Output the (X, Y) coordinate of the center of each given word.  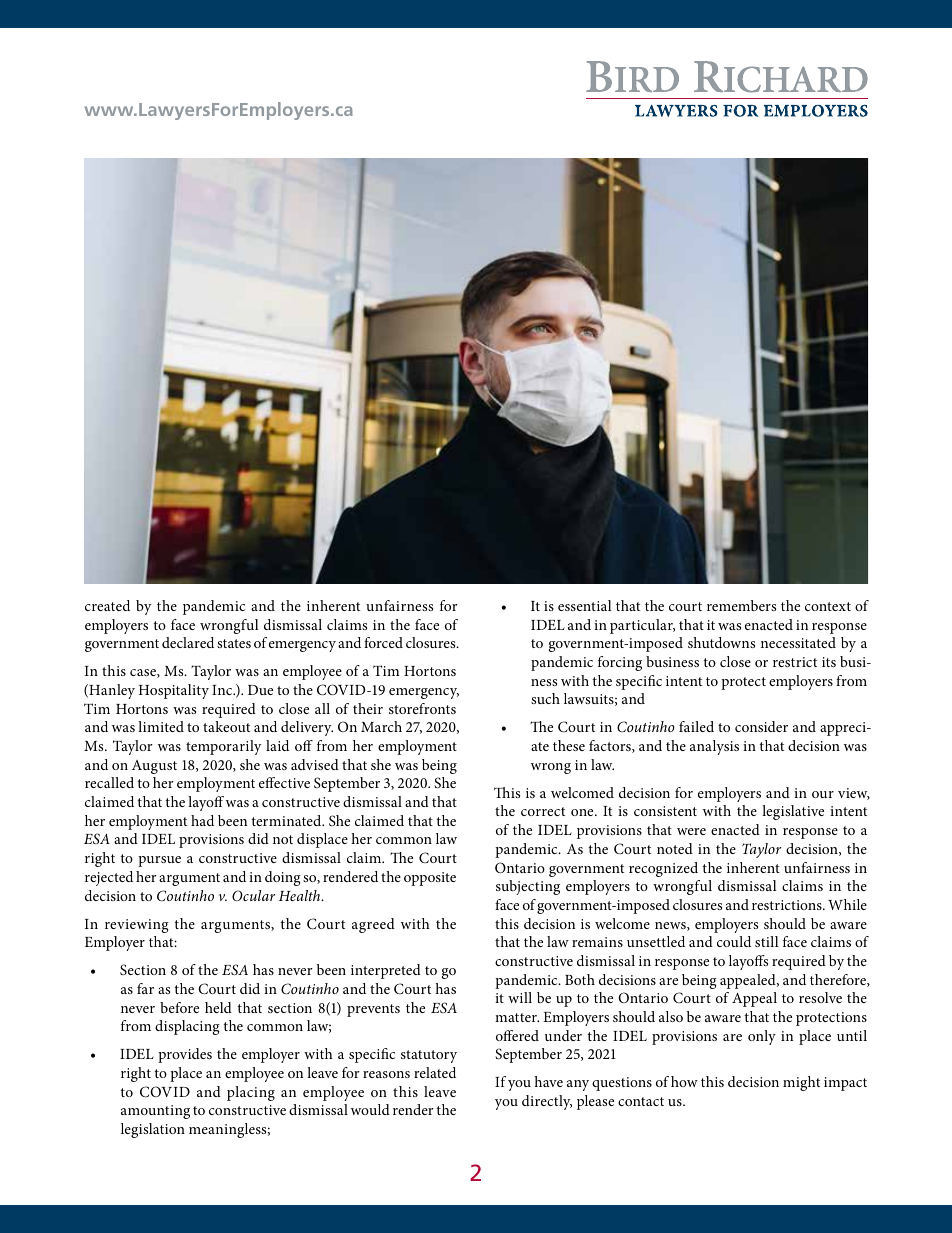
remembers (741, 605)
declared (188, 642)
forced (383, 642)
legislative (793, 812)
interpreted (386, 971)
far (145, 988)
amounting (155, 1112)
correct (543, 811)
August (154, 767)
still (767, 941)
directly (547, 1102)
